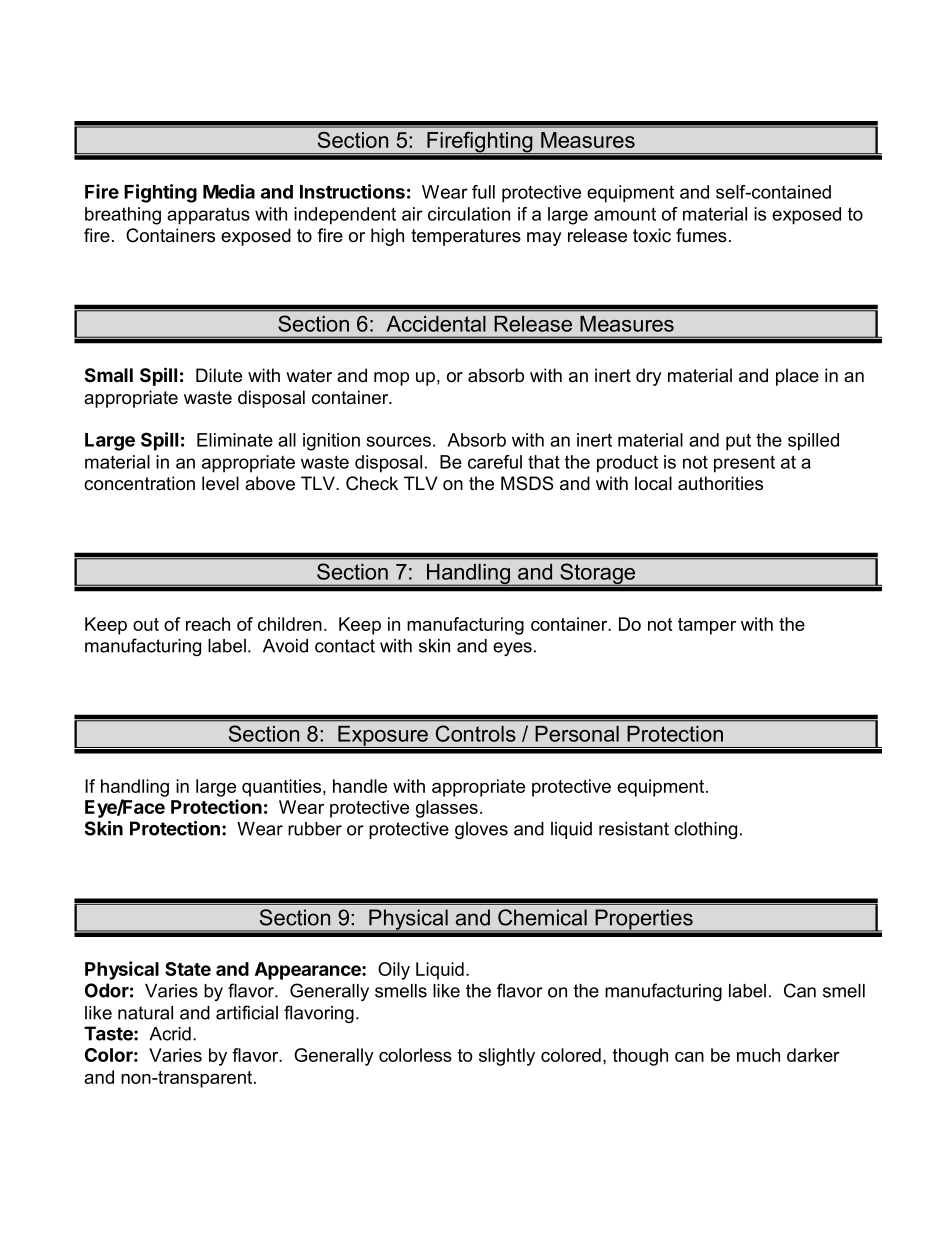 The image size is (952, 1233). Describe the element at coordinates (507, 1057) in the screenshot. I see `slightly` at that location.
